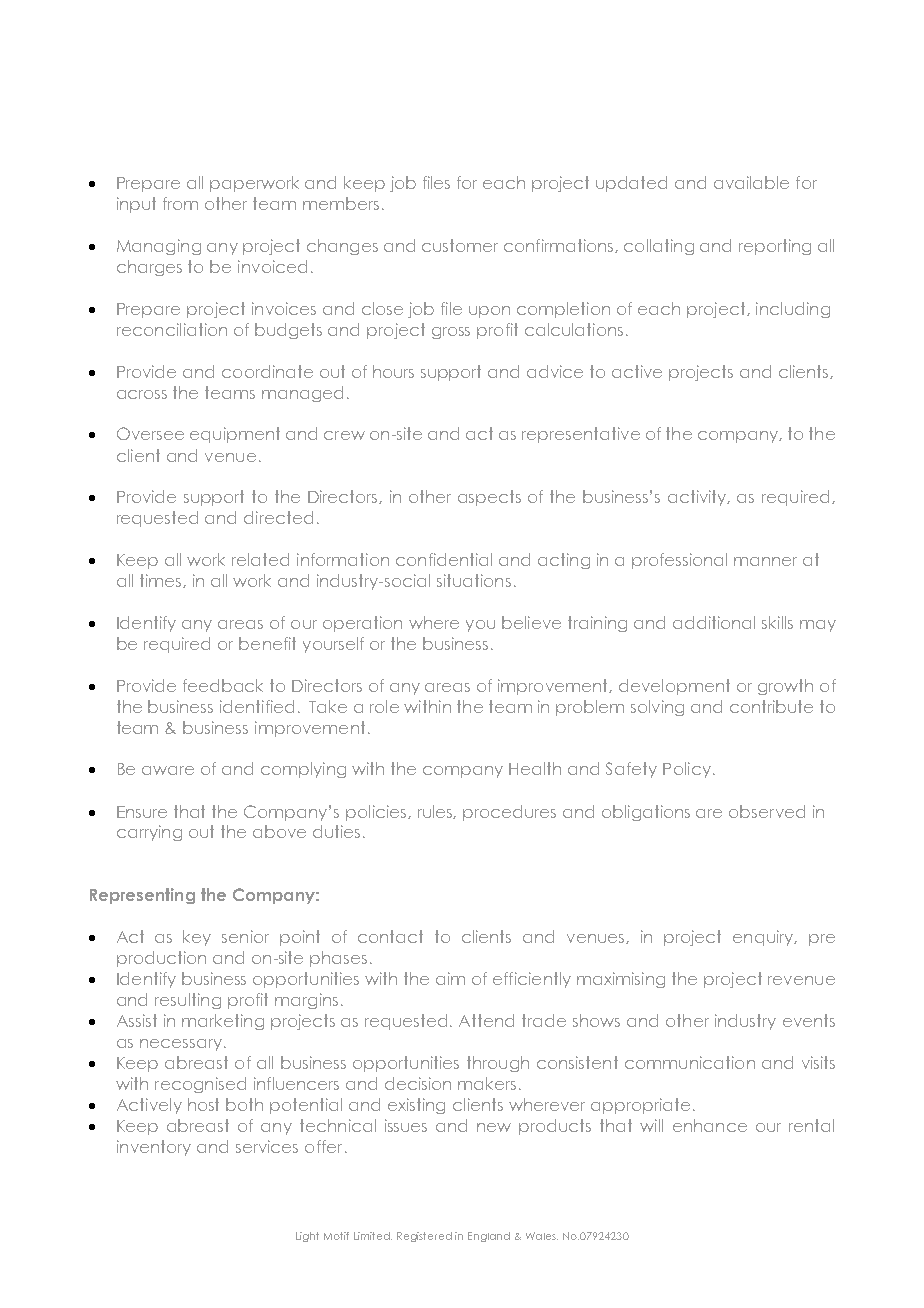 The image size is (924, 1308). I want to click on customer, so click(460, 245).
